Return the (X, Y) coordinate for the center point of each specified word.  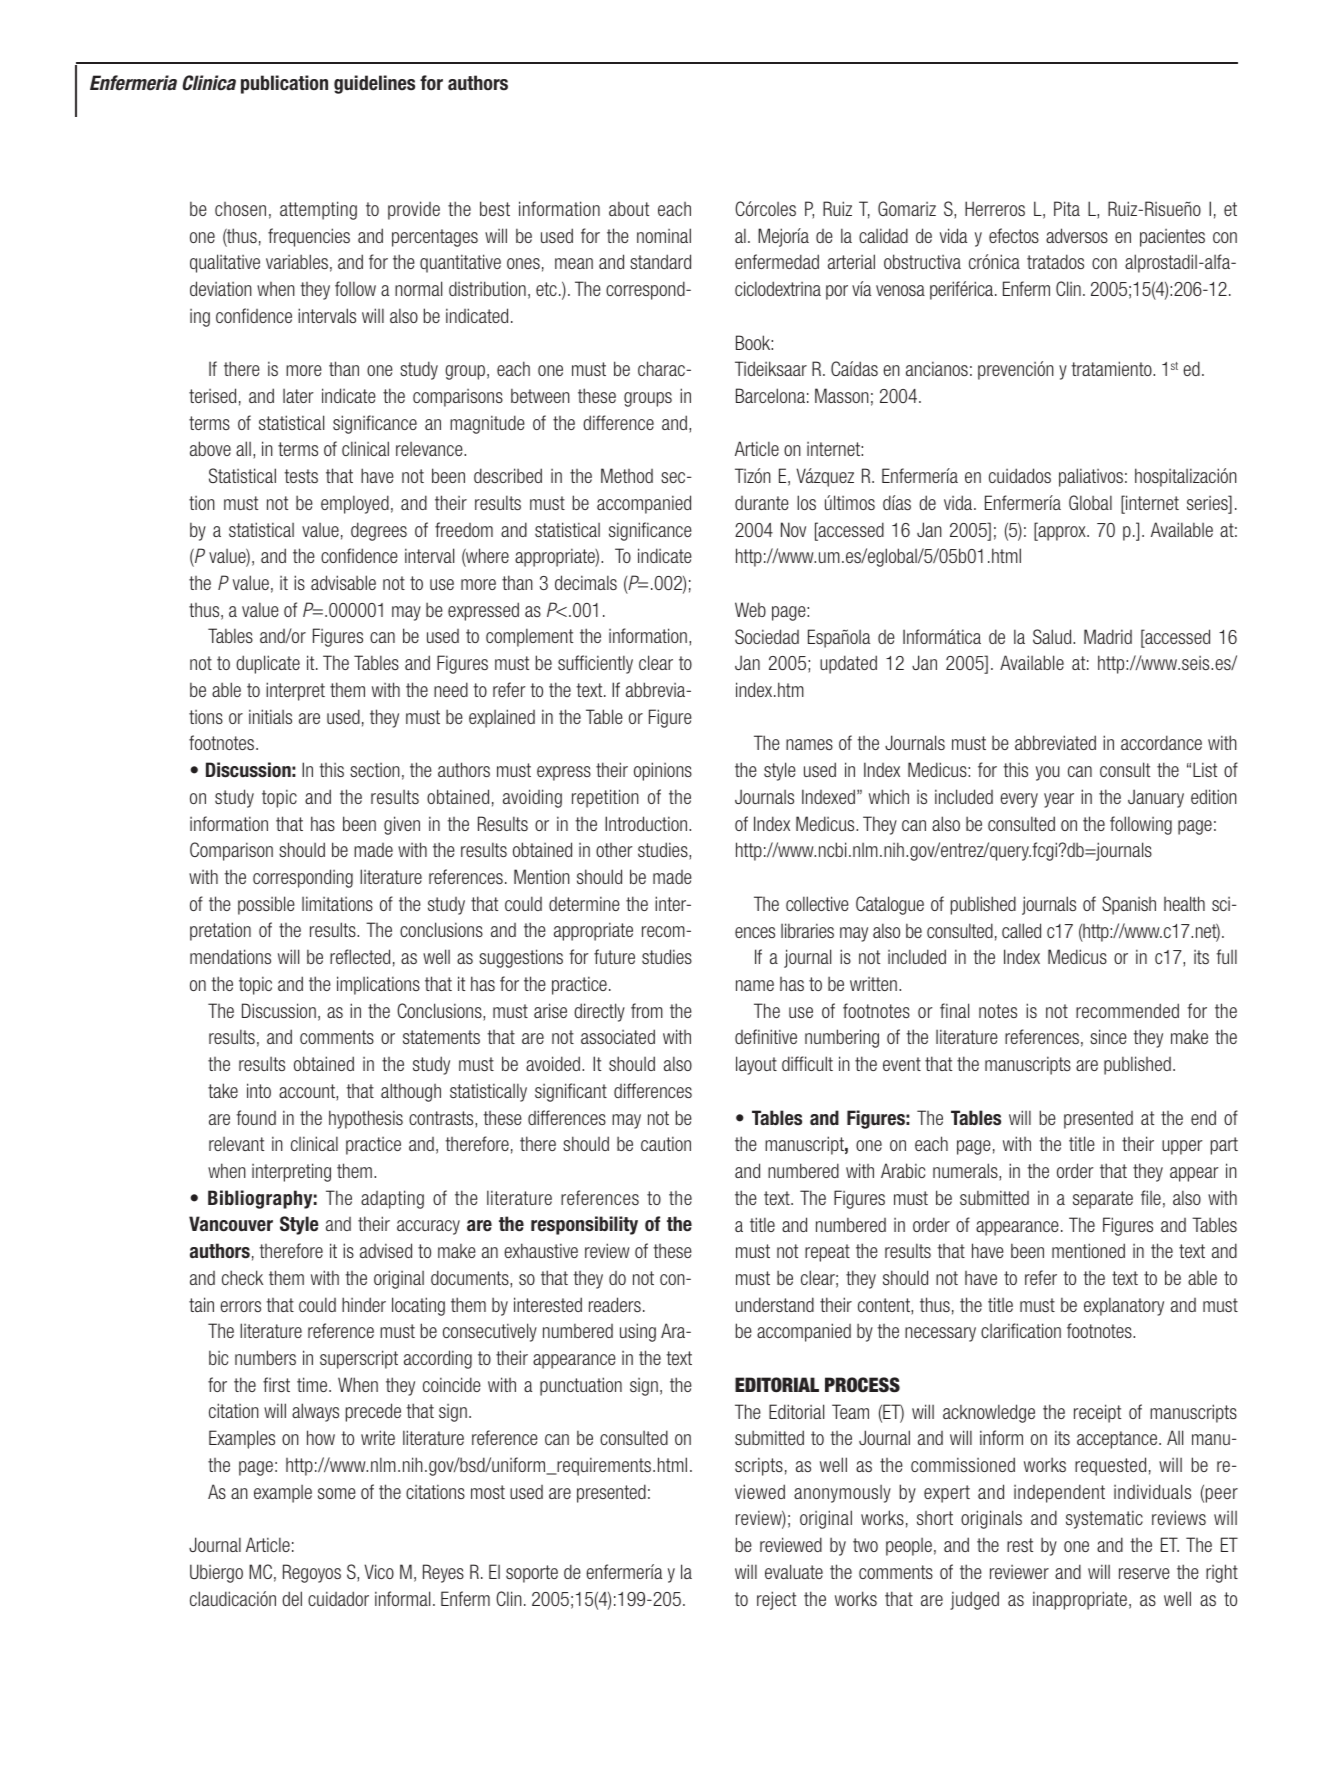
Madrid (1108, 636)
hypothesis (366, 1119)
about (629, 208)
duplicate (268, 664)
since (1108, 1036)
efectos (1014, 235)
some (337, 1493)
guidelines (374, 84)
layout (756, 1065)
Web (750, 609)
